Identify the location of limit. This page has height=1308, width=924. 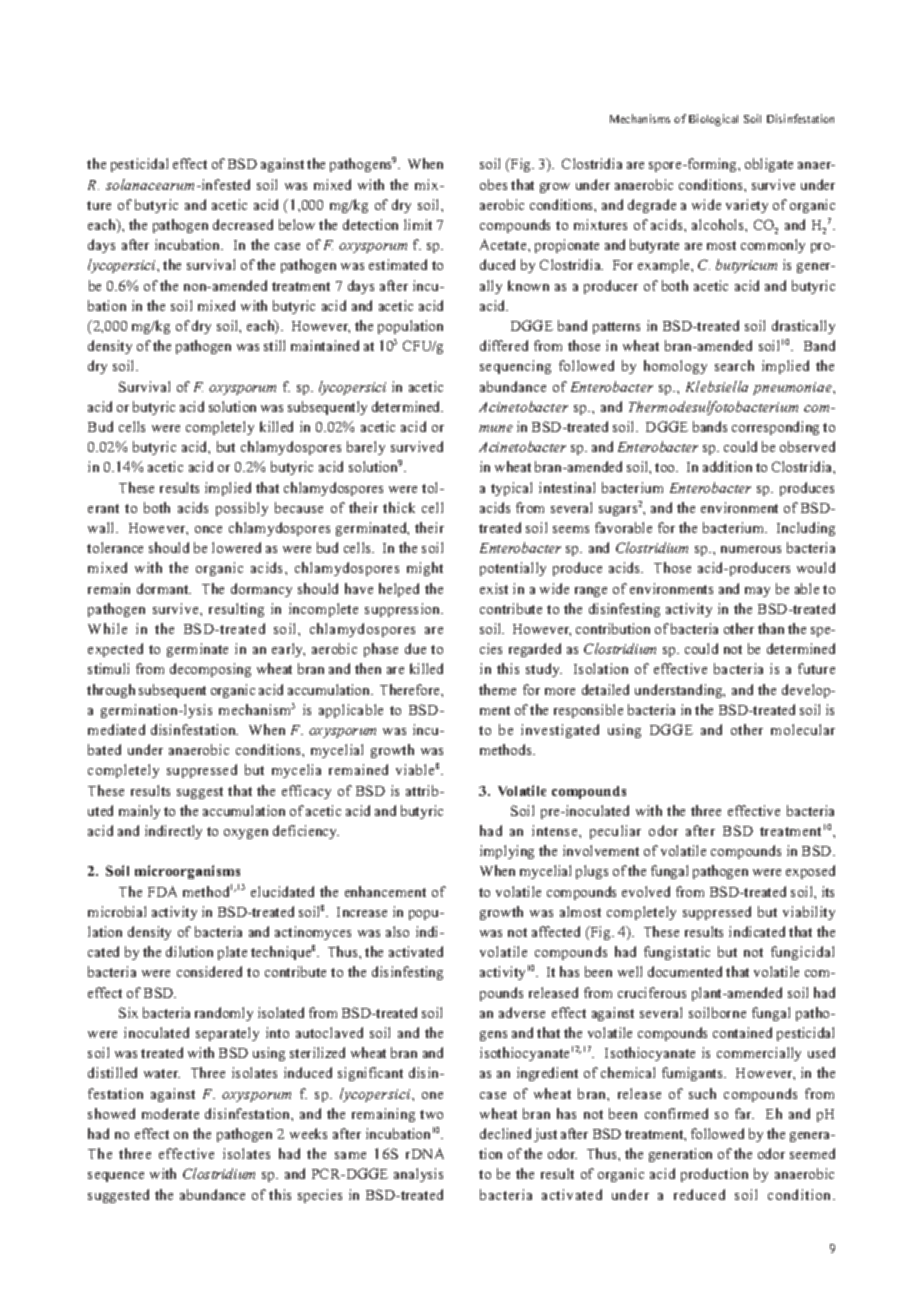
(418, 224).
